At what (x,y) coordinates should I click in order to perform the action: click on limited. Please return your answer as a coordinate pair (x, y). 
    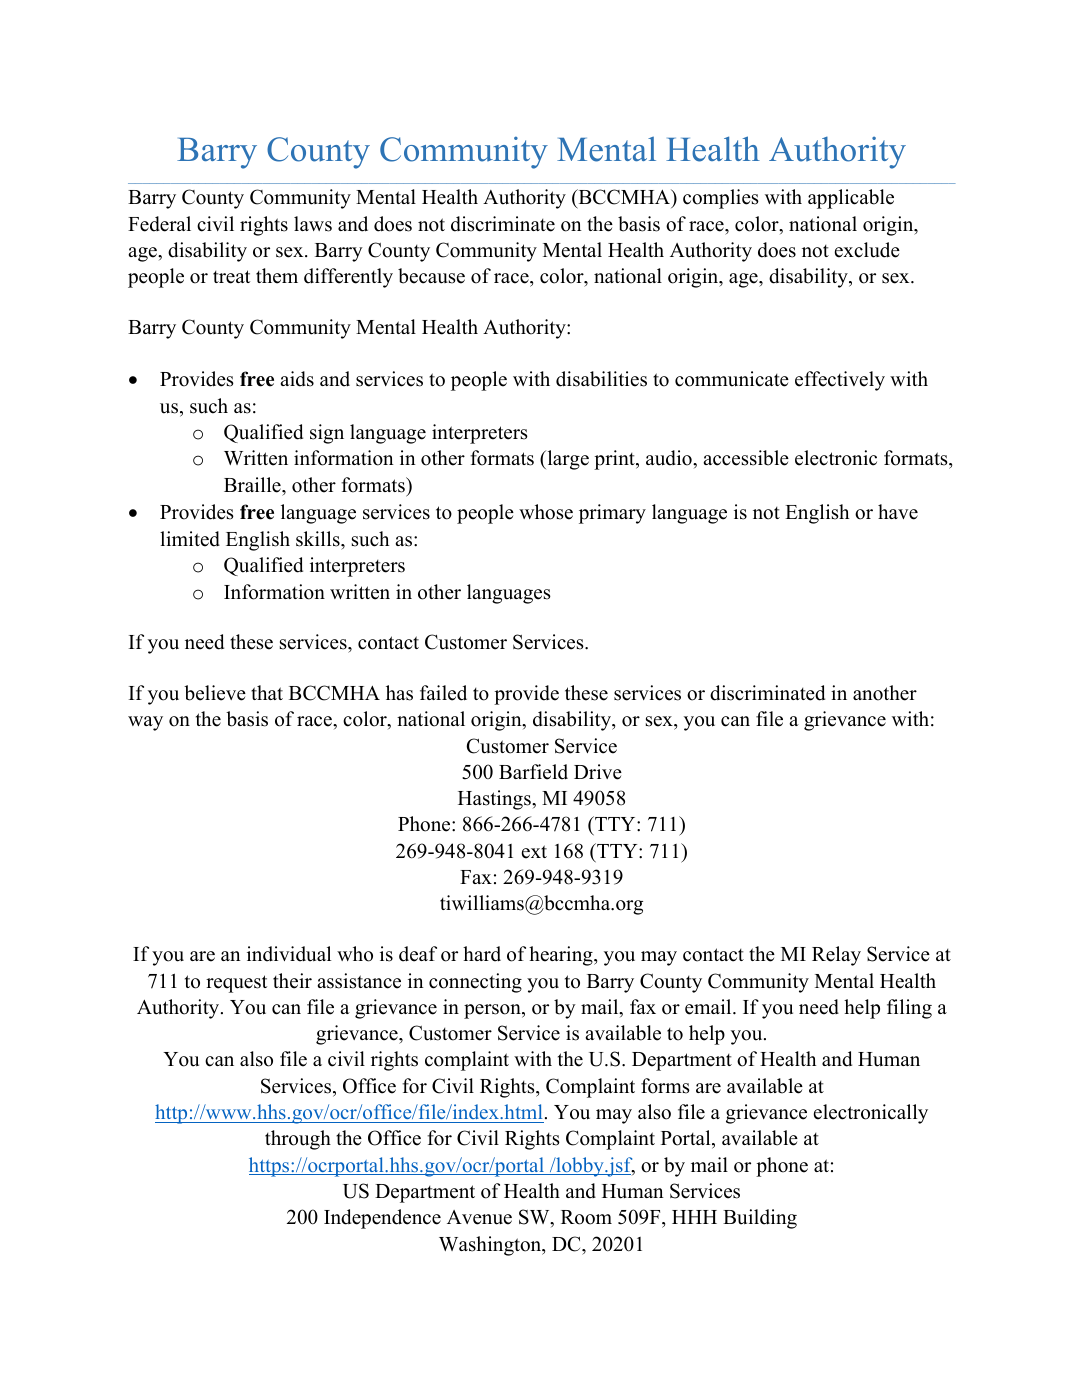
    Looking at the image, I should click on (190, 539).
